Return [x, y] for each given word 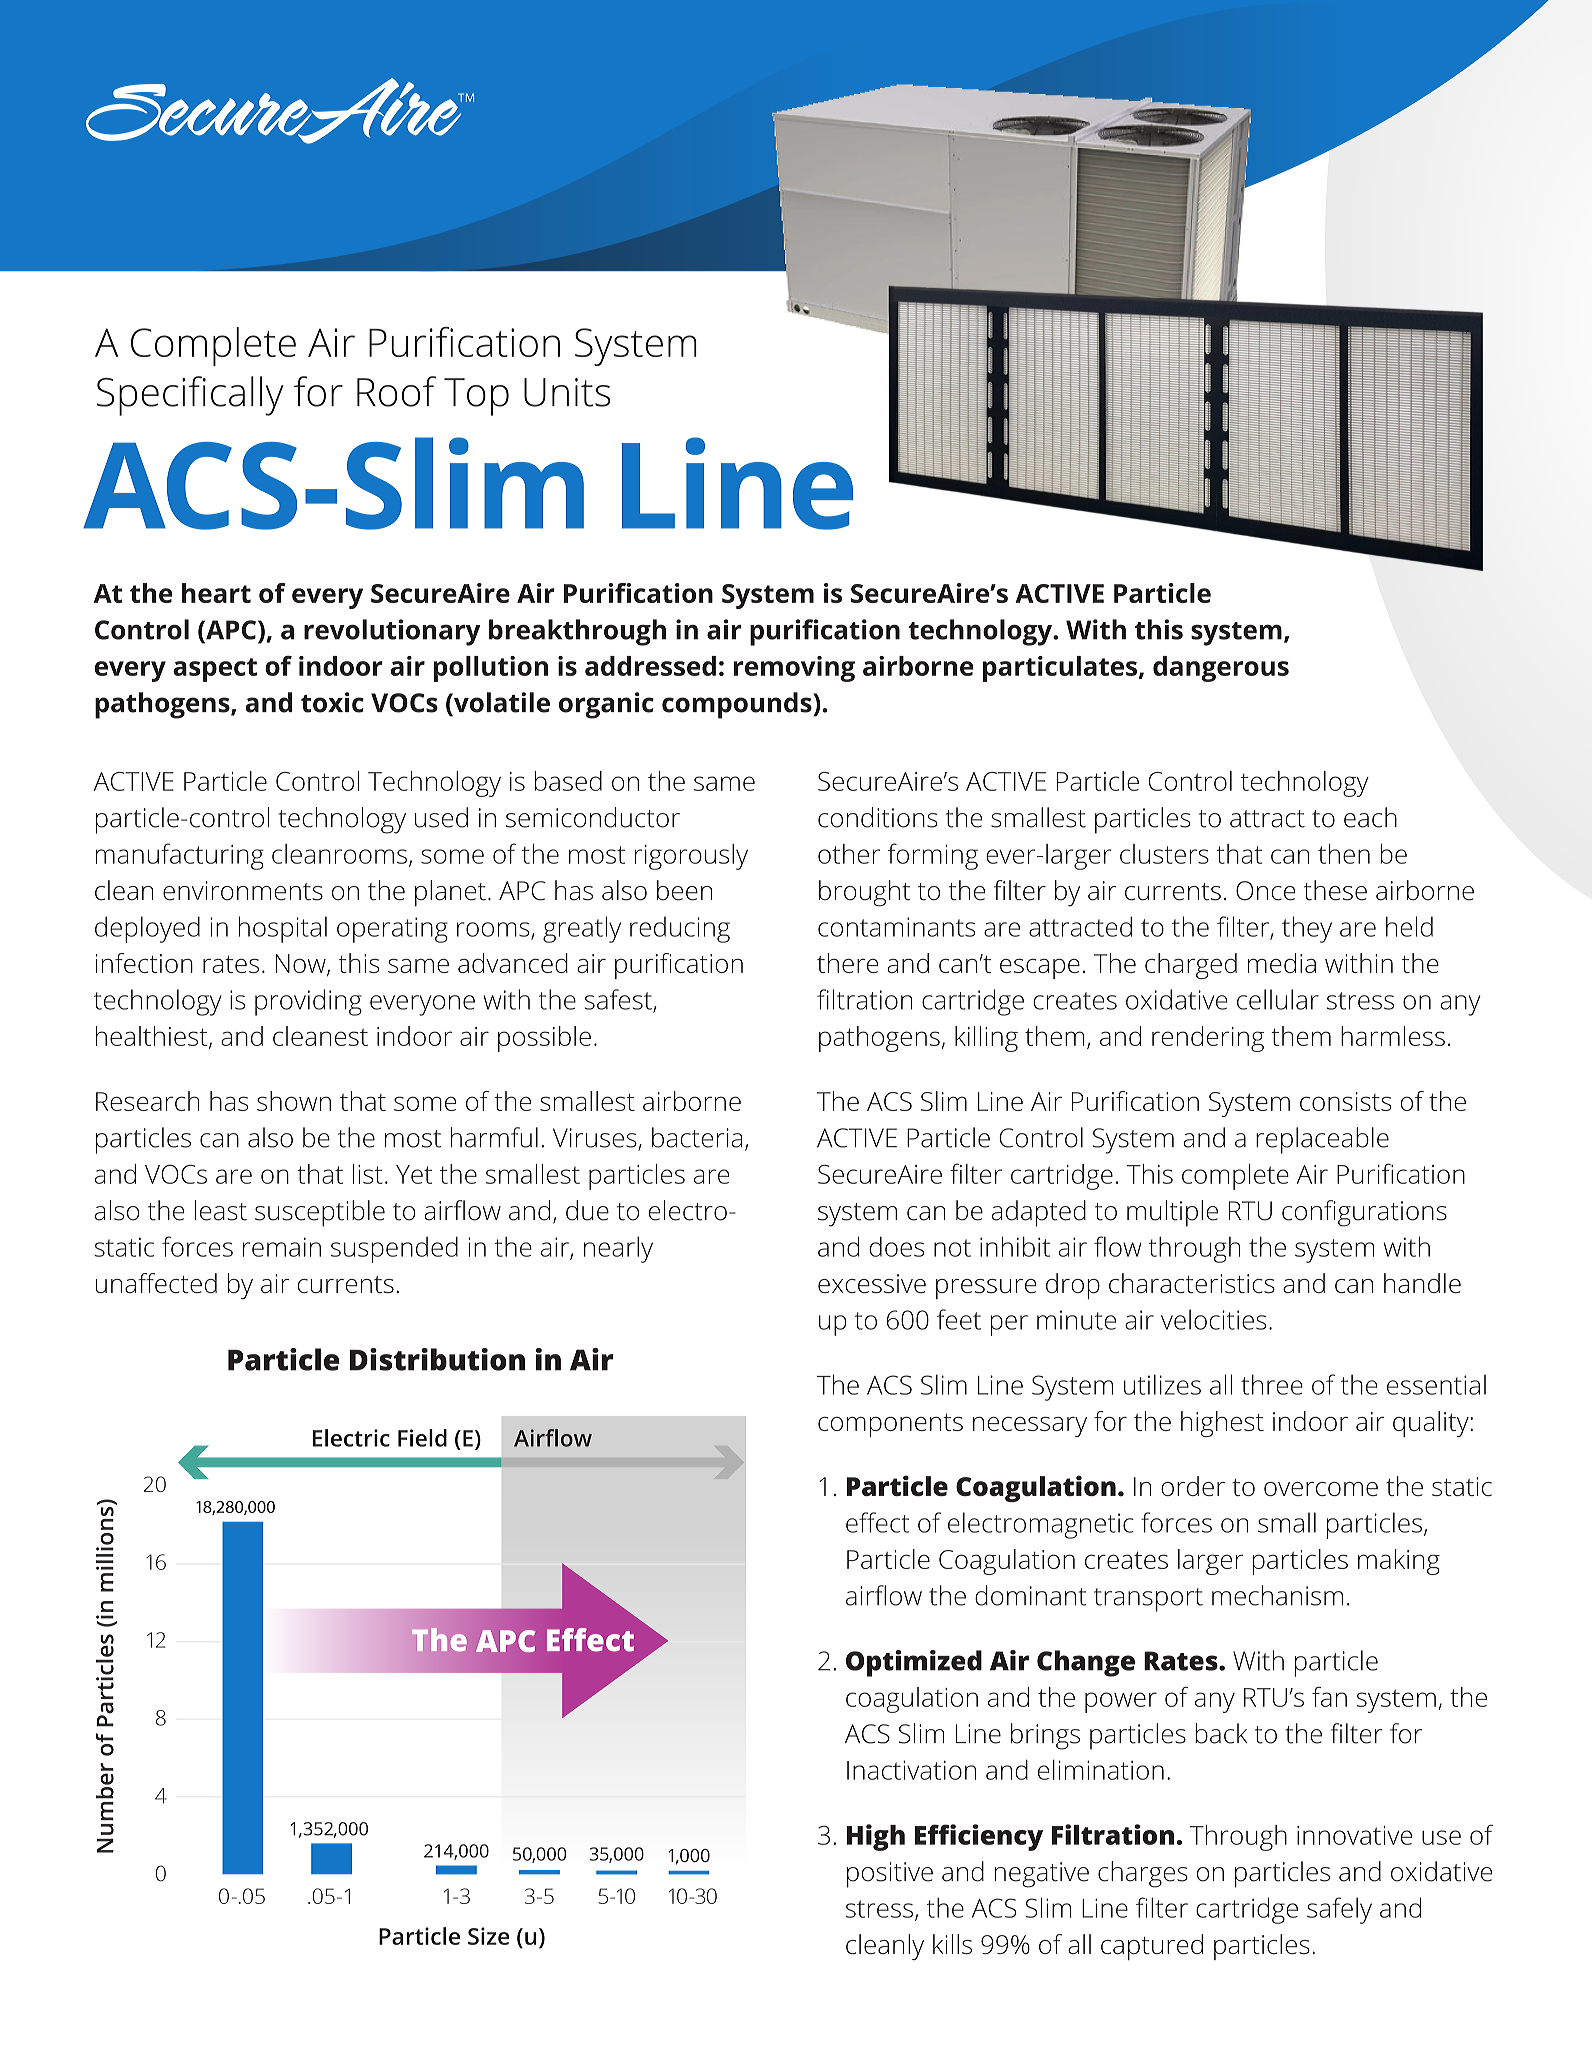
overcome [1321, 1489]
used [441, 817]
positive [890, 1875]
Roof [396, 391]
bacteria [697, 1137]
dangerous [1221, 669]
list [368, 1174]
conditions [878, 817]
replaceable [1322, 1140]
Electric [351, 1438]
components [890, 1425]
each [1370, 817]
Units [567, 392]
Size [489, 1936]
